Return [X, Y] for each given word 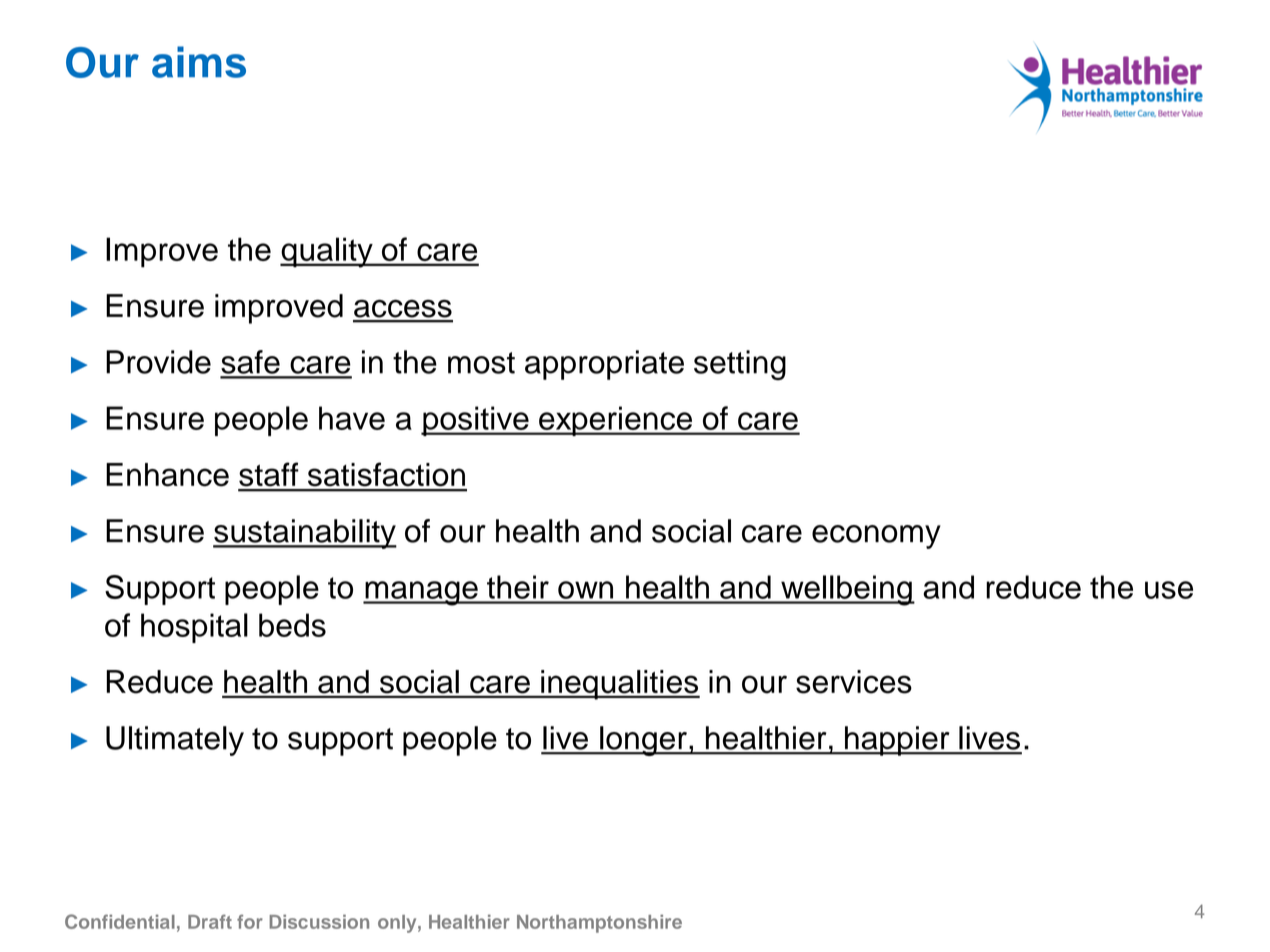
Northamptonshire [599, 924]
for [250, 921]
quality [327, 252]
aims [199, 62]
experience [615, 421]
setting [740, 365]
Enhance [167, 475]
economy [876, 537]
